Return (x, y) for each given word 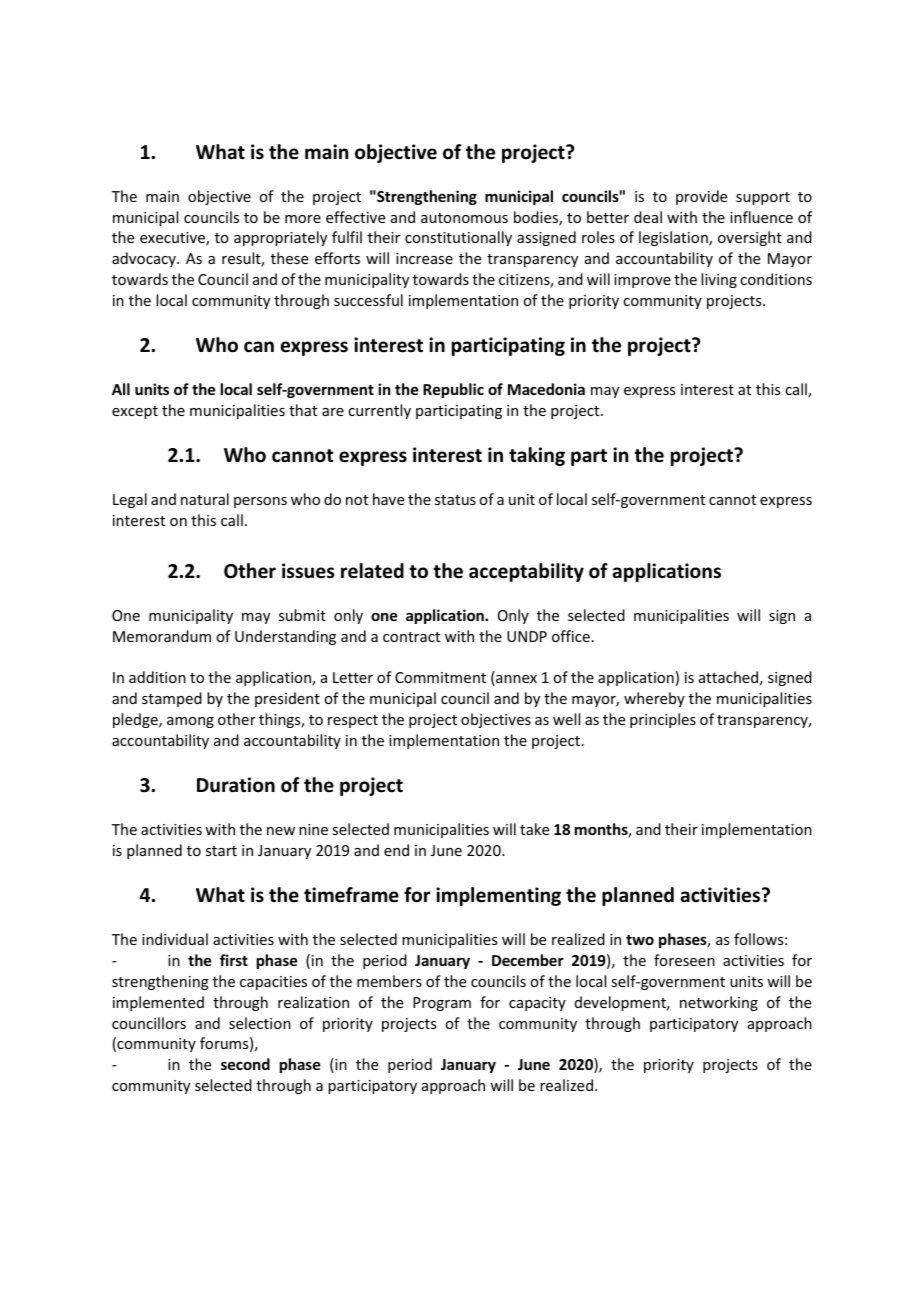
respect (353, 721)
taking (537, 456)
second (245, 1064)
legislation (674, 238)
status (455, 500)
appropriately (280, 238)
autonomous (464, 218)
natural (205, 499)
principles (663, 720)
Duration (236, 785)
